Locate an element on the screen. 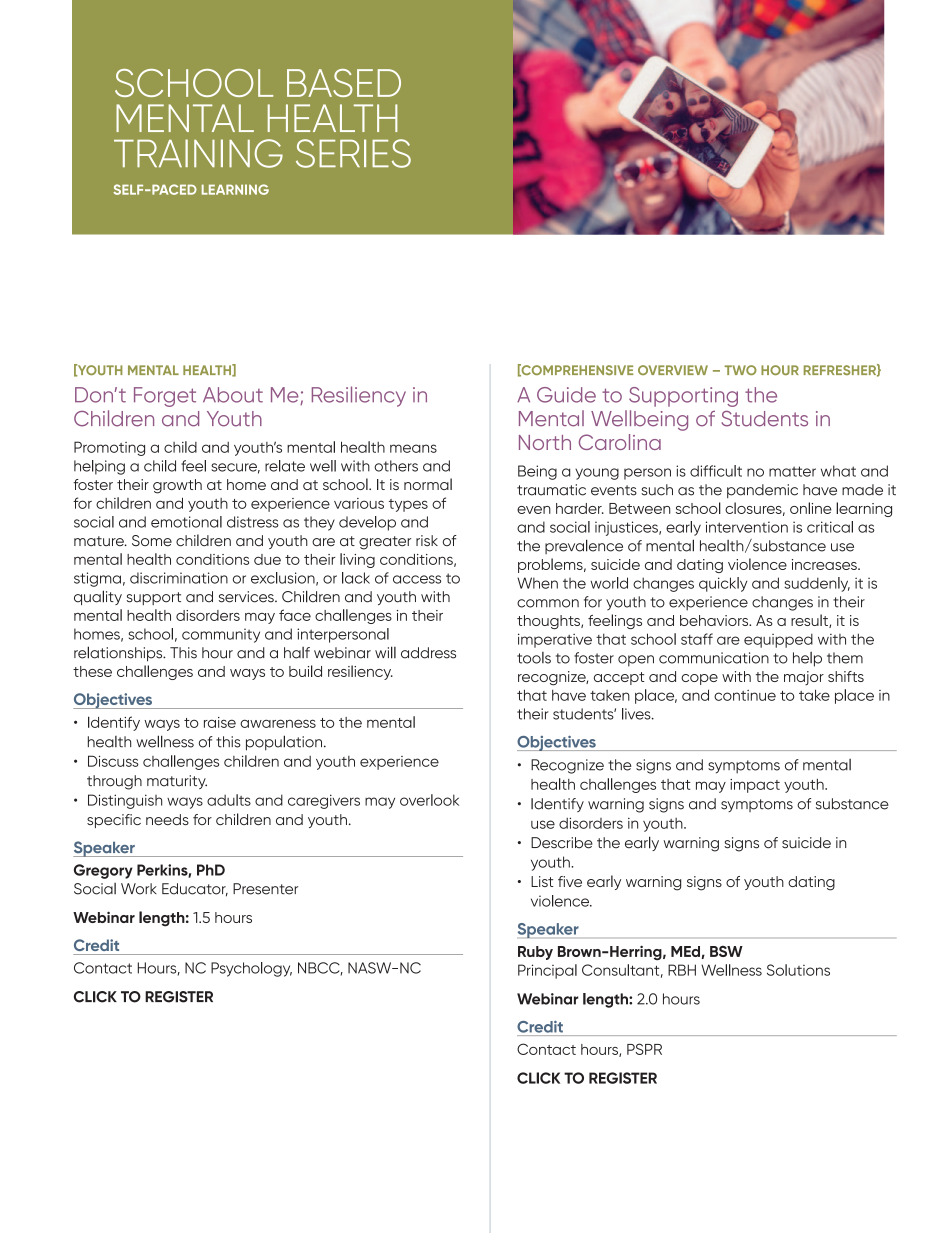 The height and width of the screenshot is (1233, 952). intervention is located at coordinates (747, 527).
